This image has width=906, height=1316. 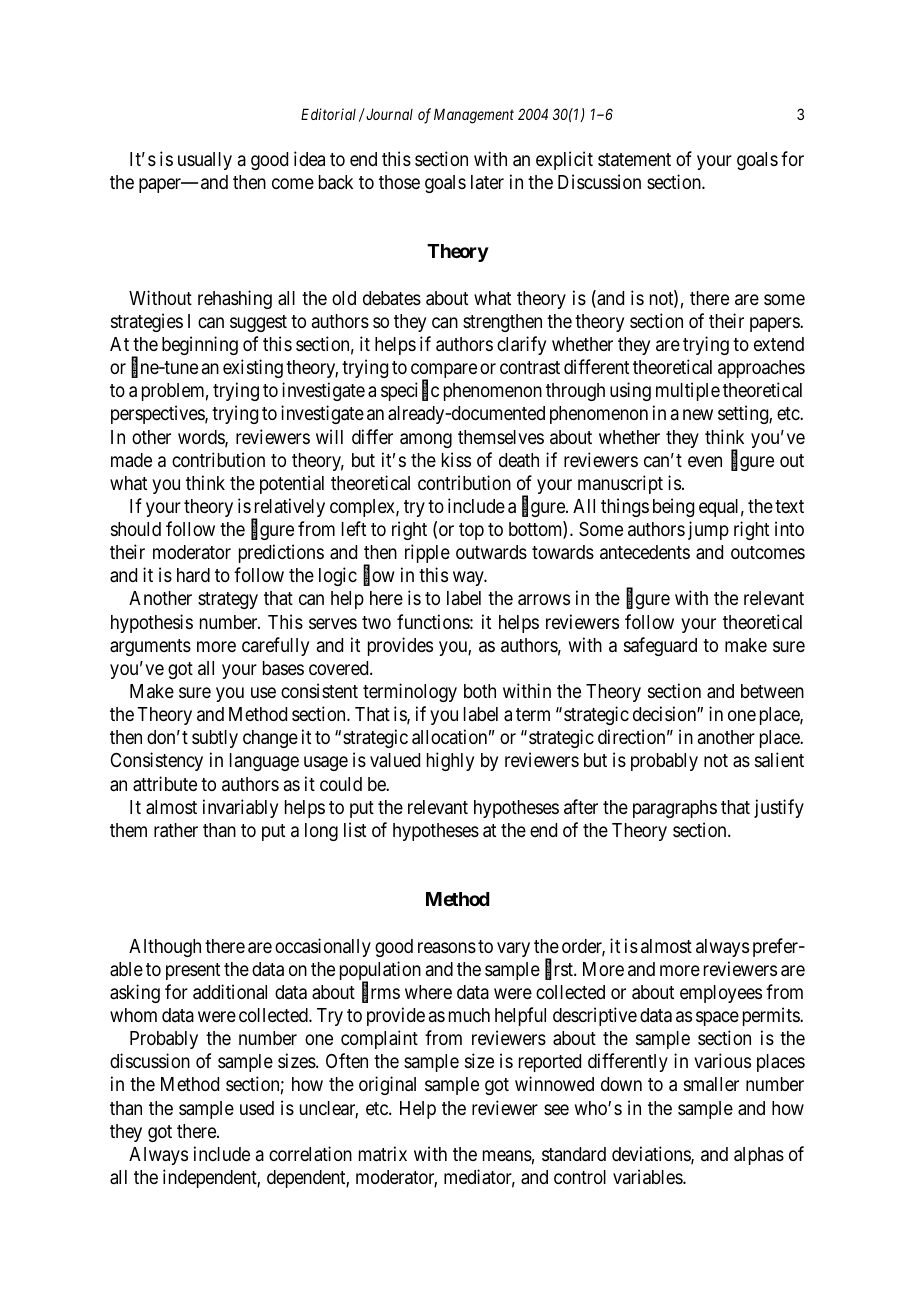 What do you see at coordinates (257, 1108) in the image?
I see `used` at bounding box center [257, 1108].
